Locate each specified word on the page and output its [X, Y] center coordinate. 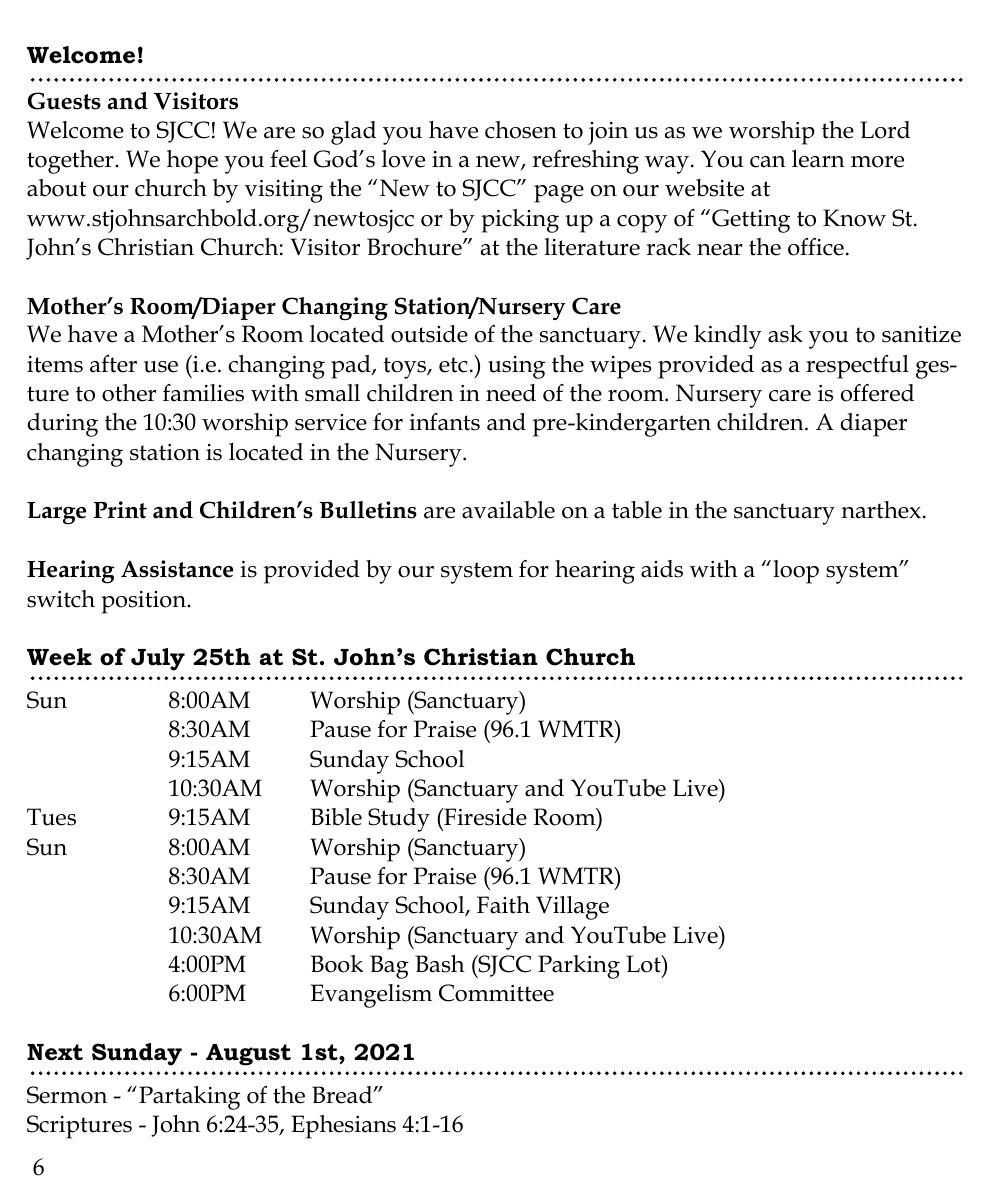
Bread [343, 1095]
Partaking [189, 1098]
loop [796, 572]
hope [192, 162]
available [508, 510]
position [145, 602]
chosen [521, 130]
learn [818, 159]
